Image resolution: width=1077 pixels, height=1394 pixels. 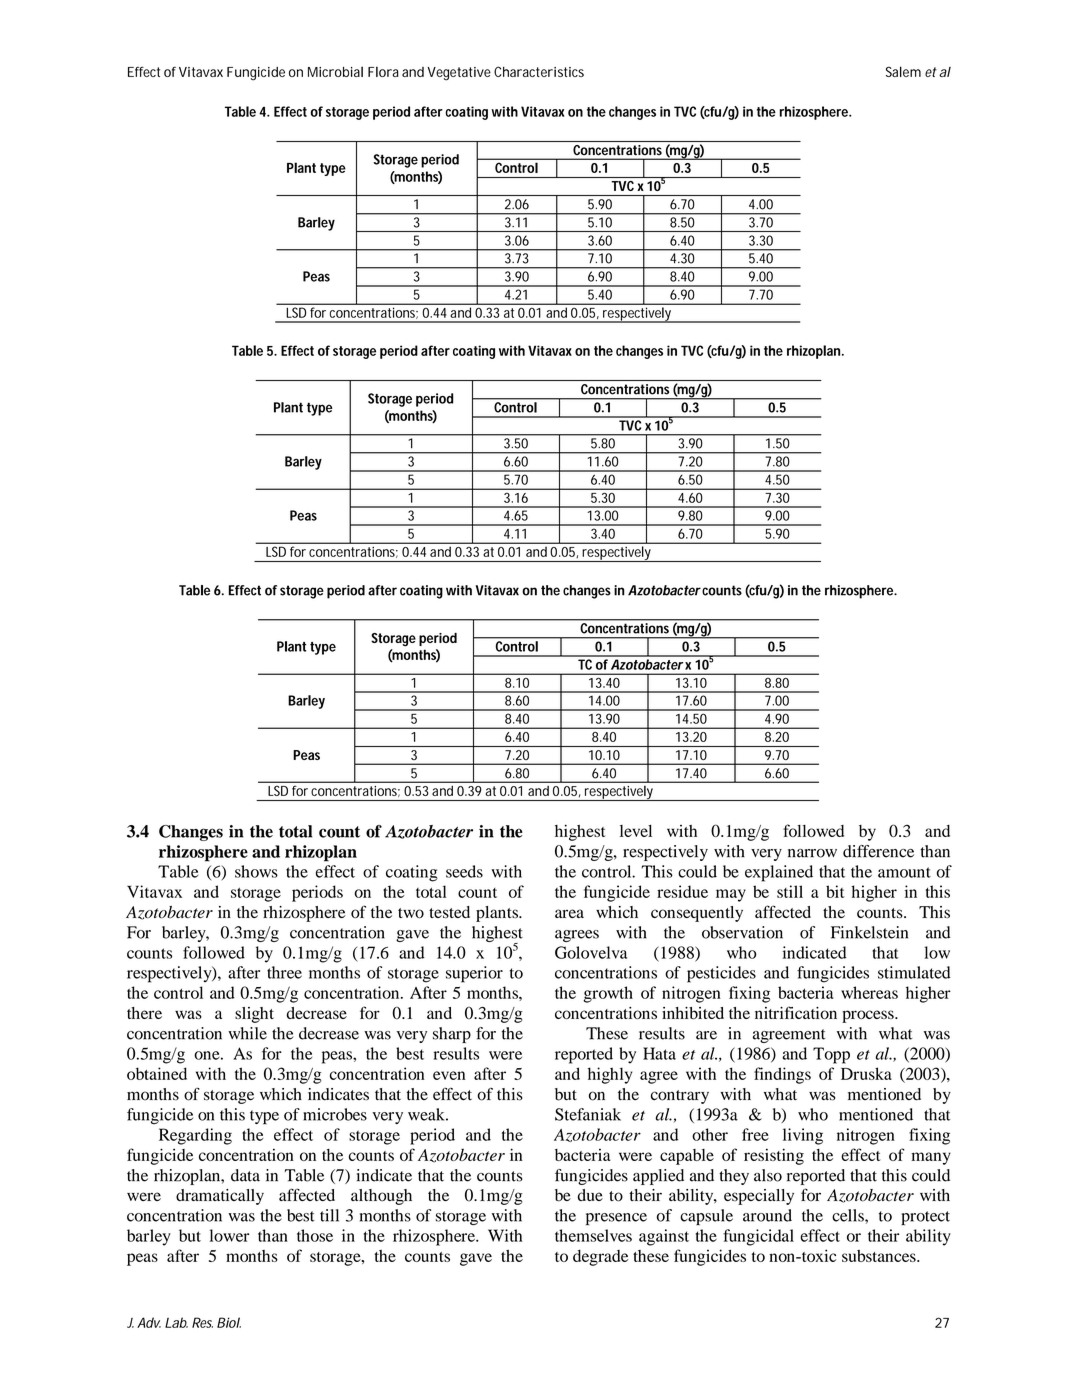 I want to click on lower, so click(x=229, y=1235).
